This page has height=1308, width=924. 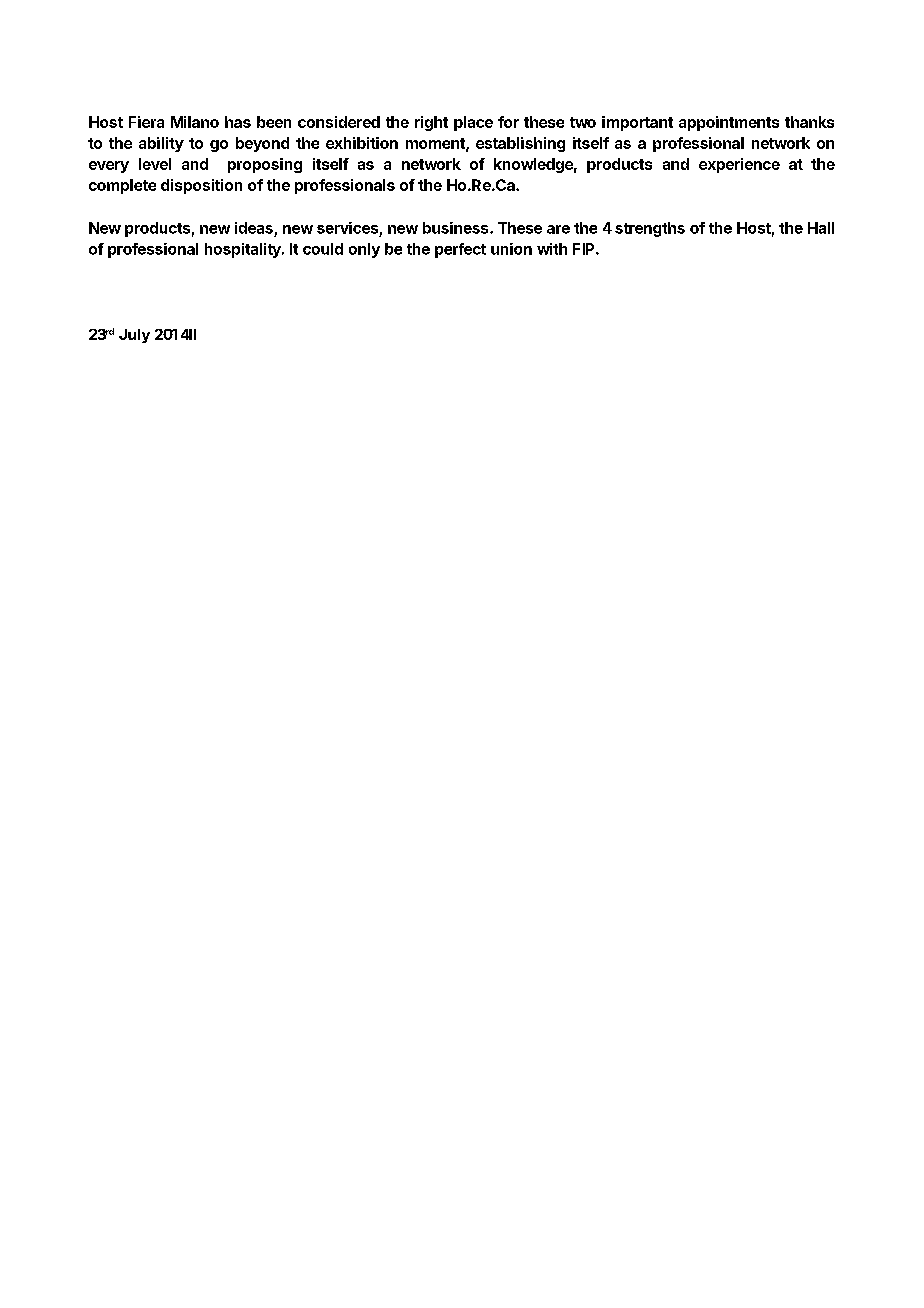 I want to click on proposing, so click(x=265, y=165).
